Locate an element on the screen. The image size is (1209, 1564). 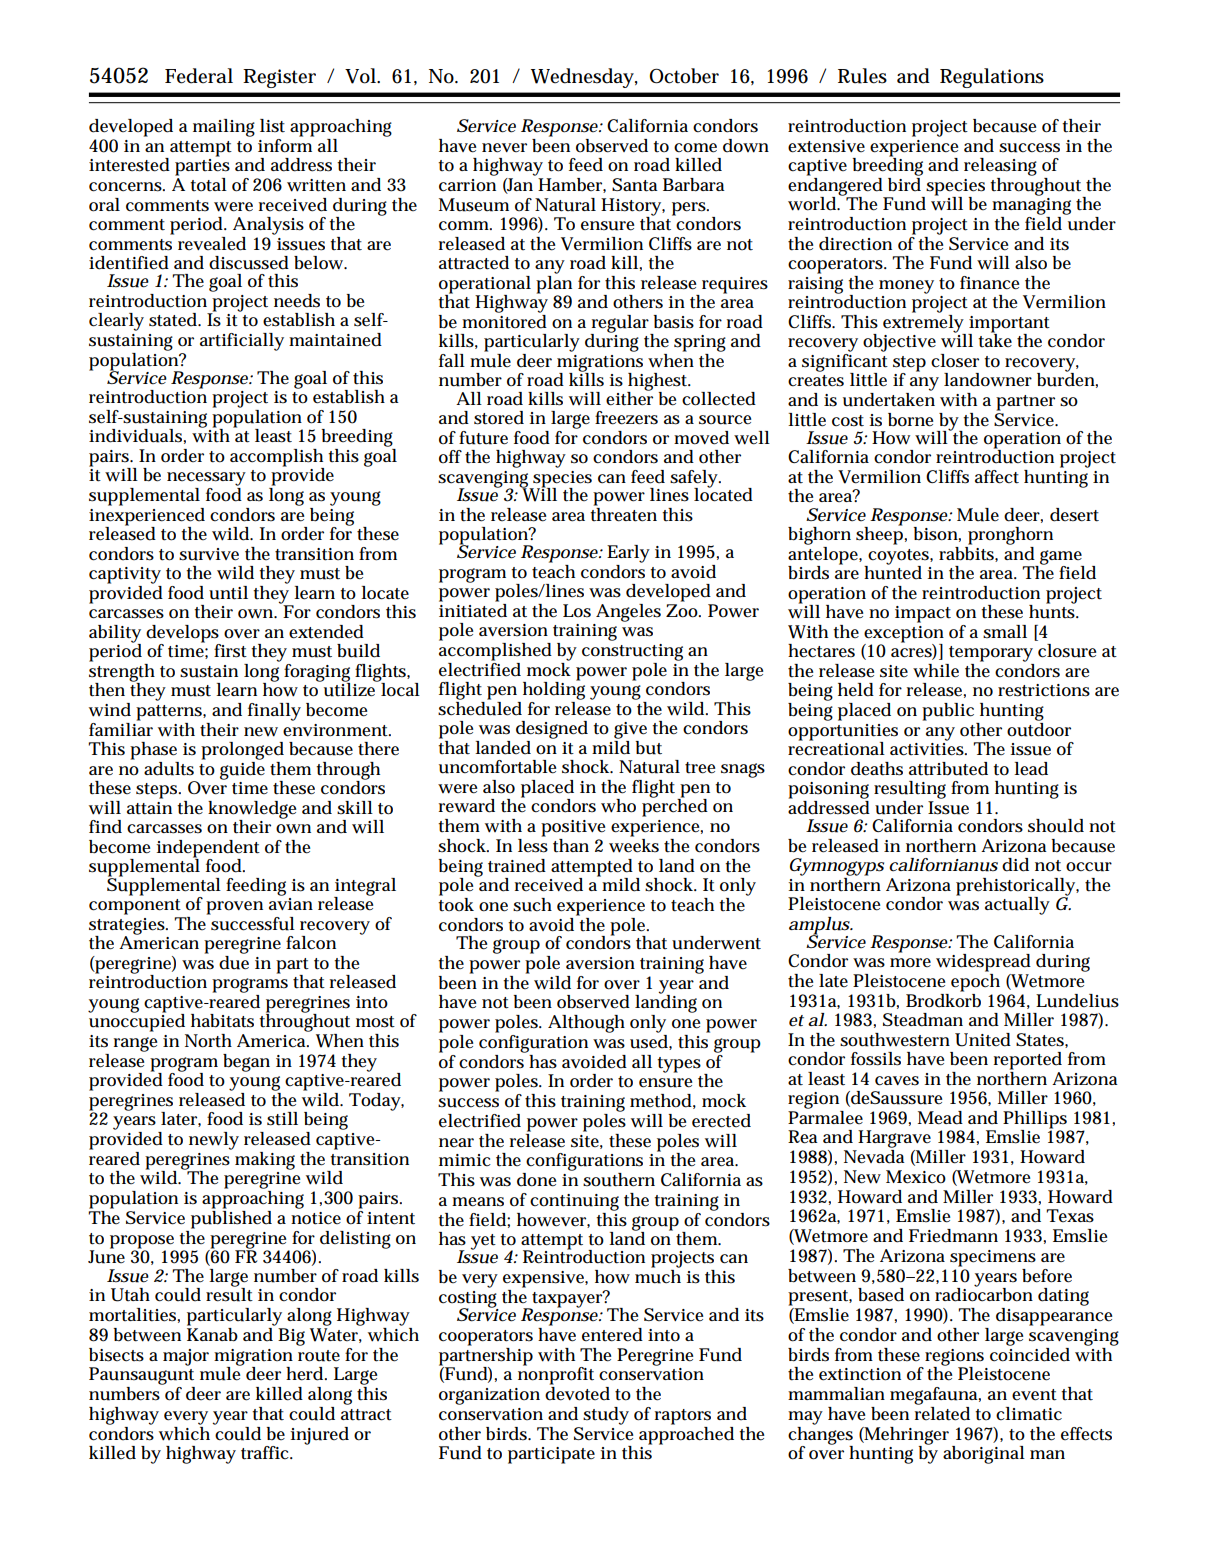
Regulations is located at coordinates (992, 78).
